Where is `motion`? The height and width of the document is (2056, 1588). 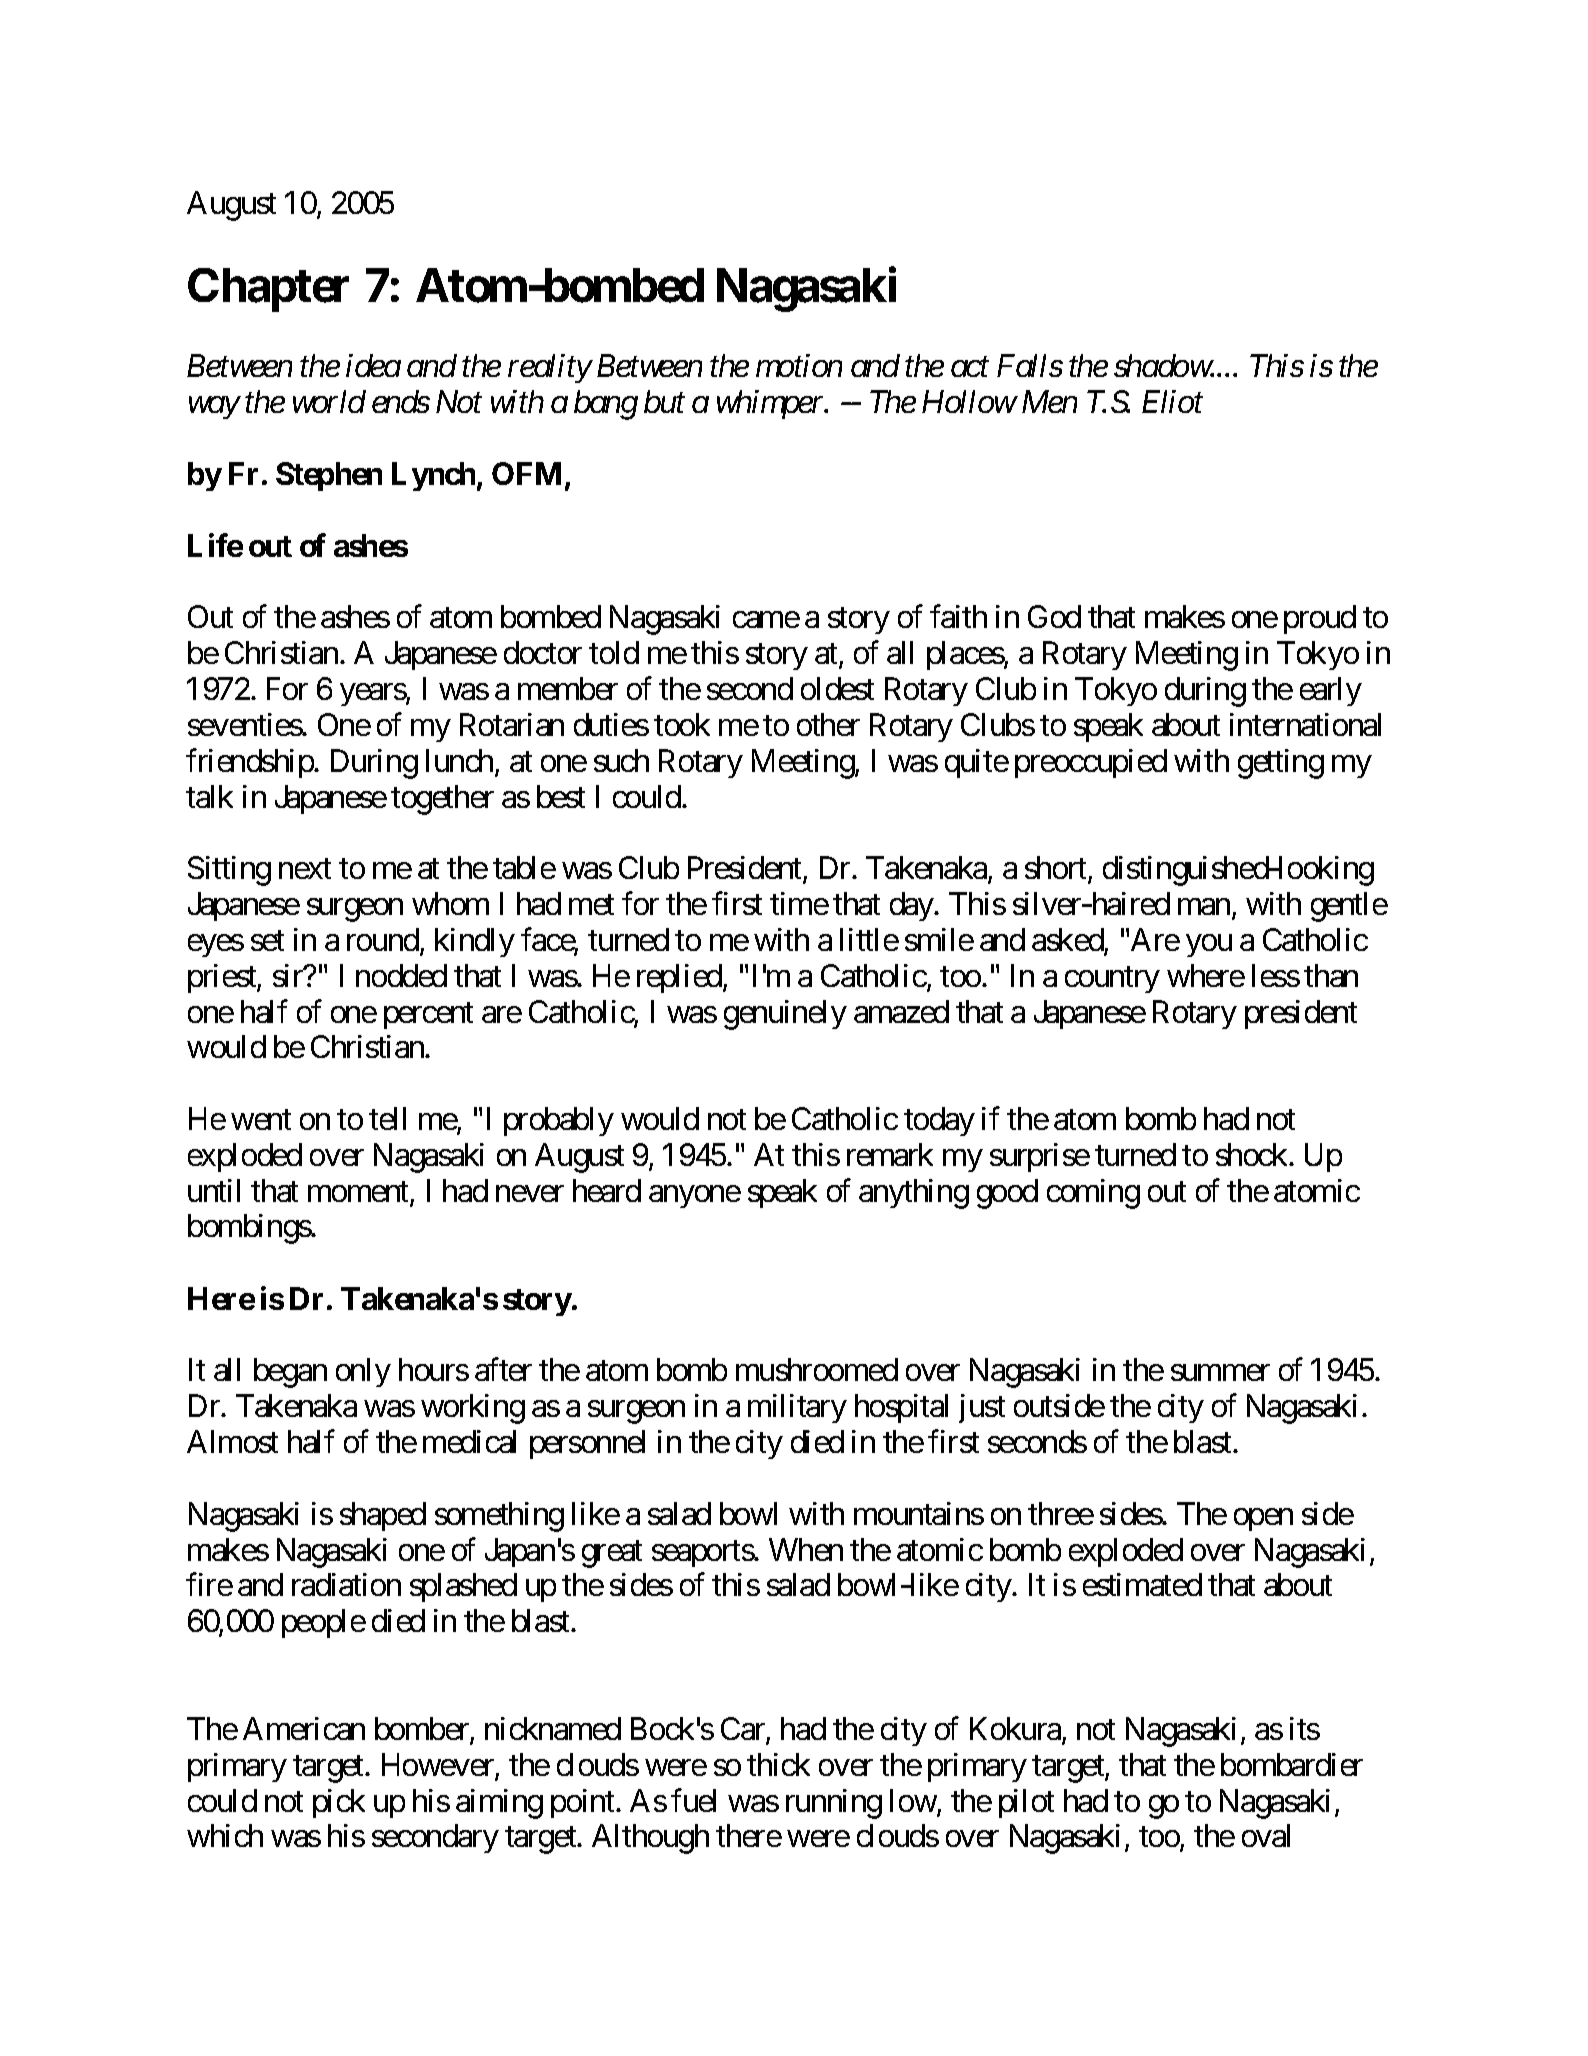
motion is located at coordinates (799, 365).
